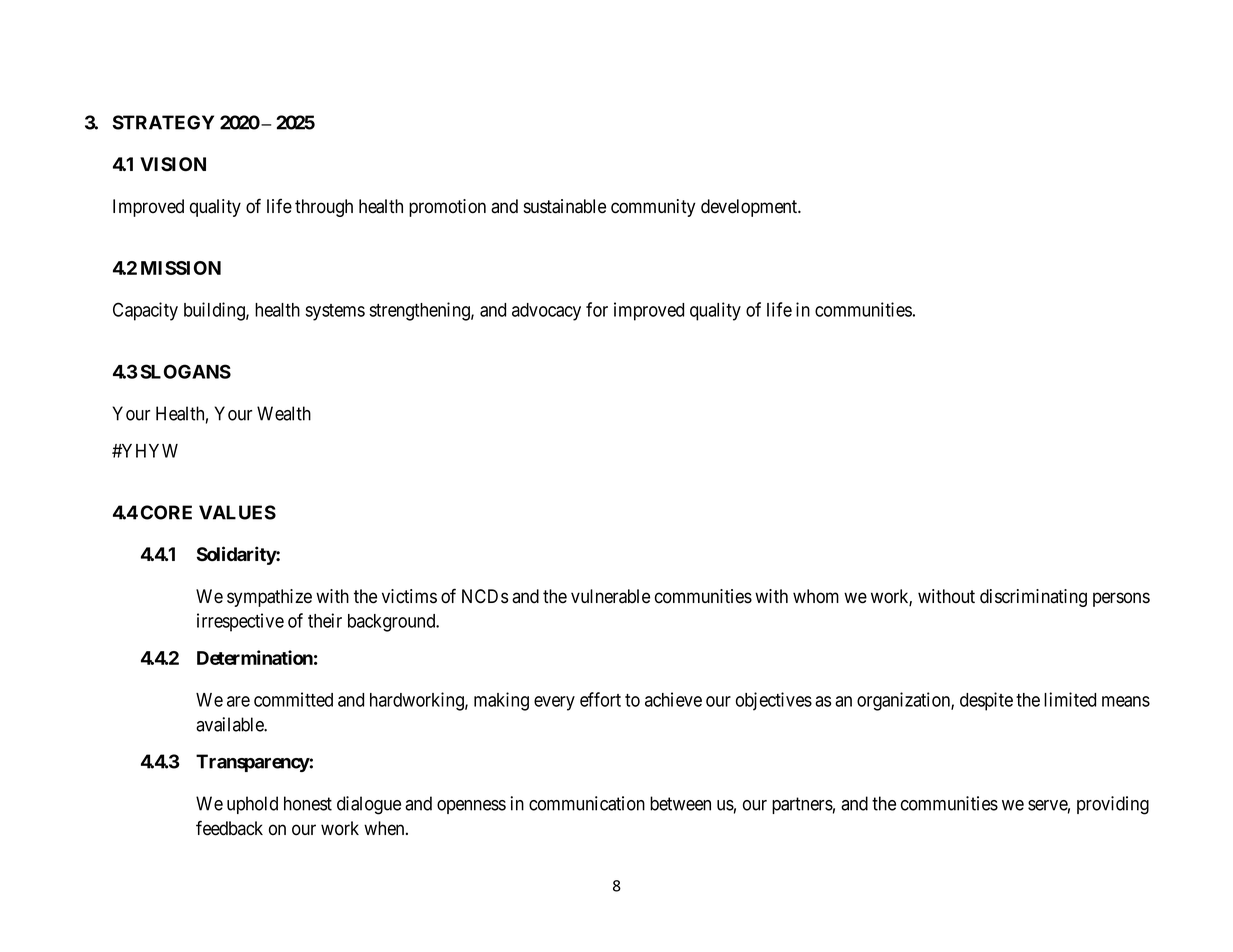 The height and width of the screenshot is (952, 1233). Describe the element at coordinates (653, 208) in the screenshot. I see `community` at that location.
